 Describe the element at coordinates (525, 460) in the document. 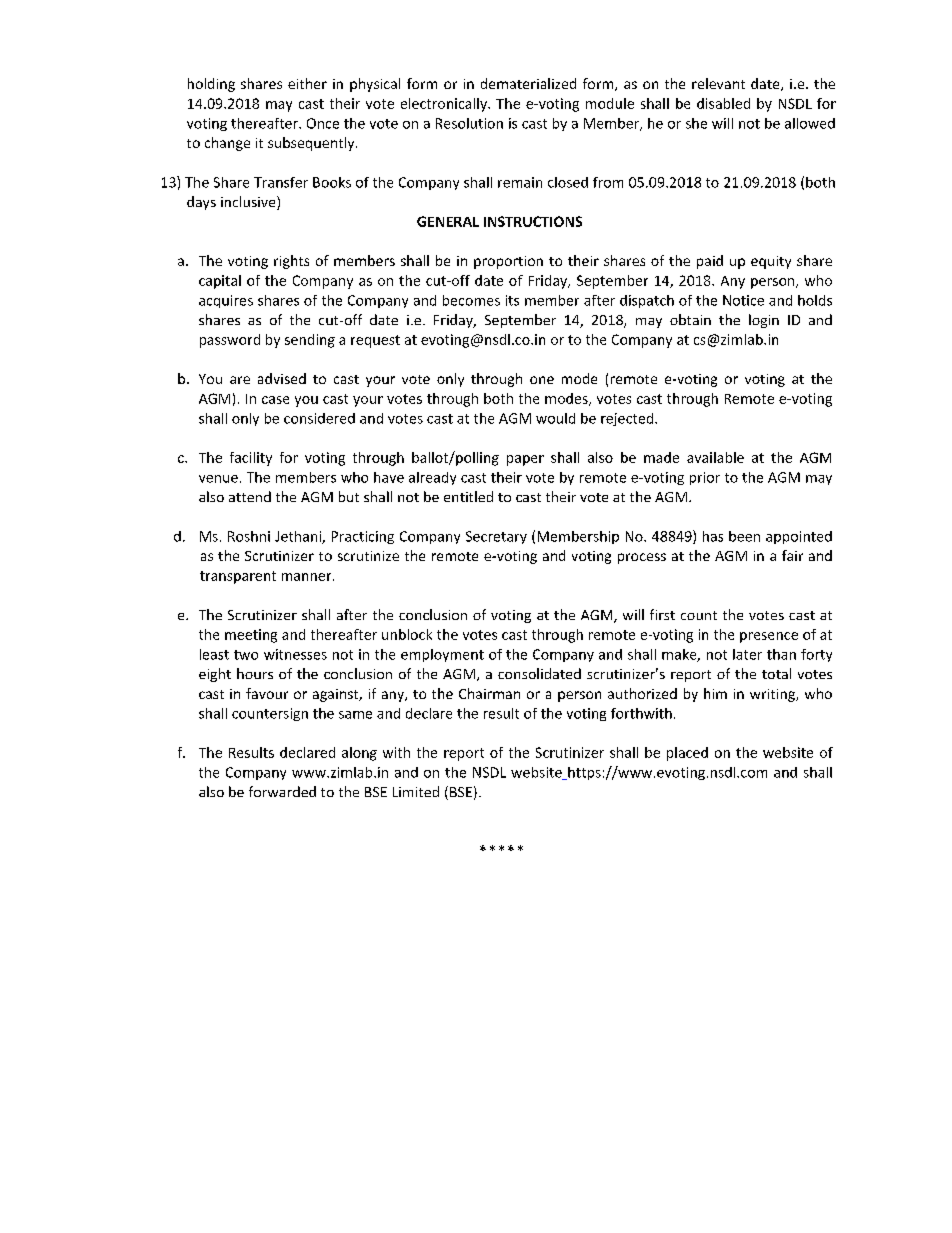

I see `paper` at that location.
